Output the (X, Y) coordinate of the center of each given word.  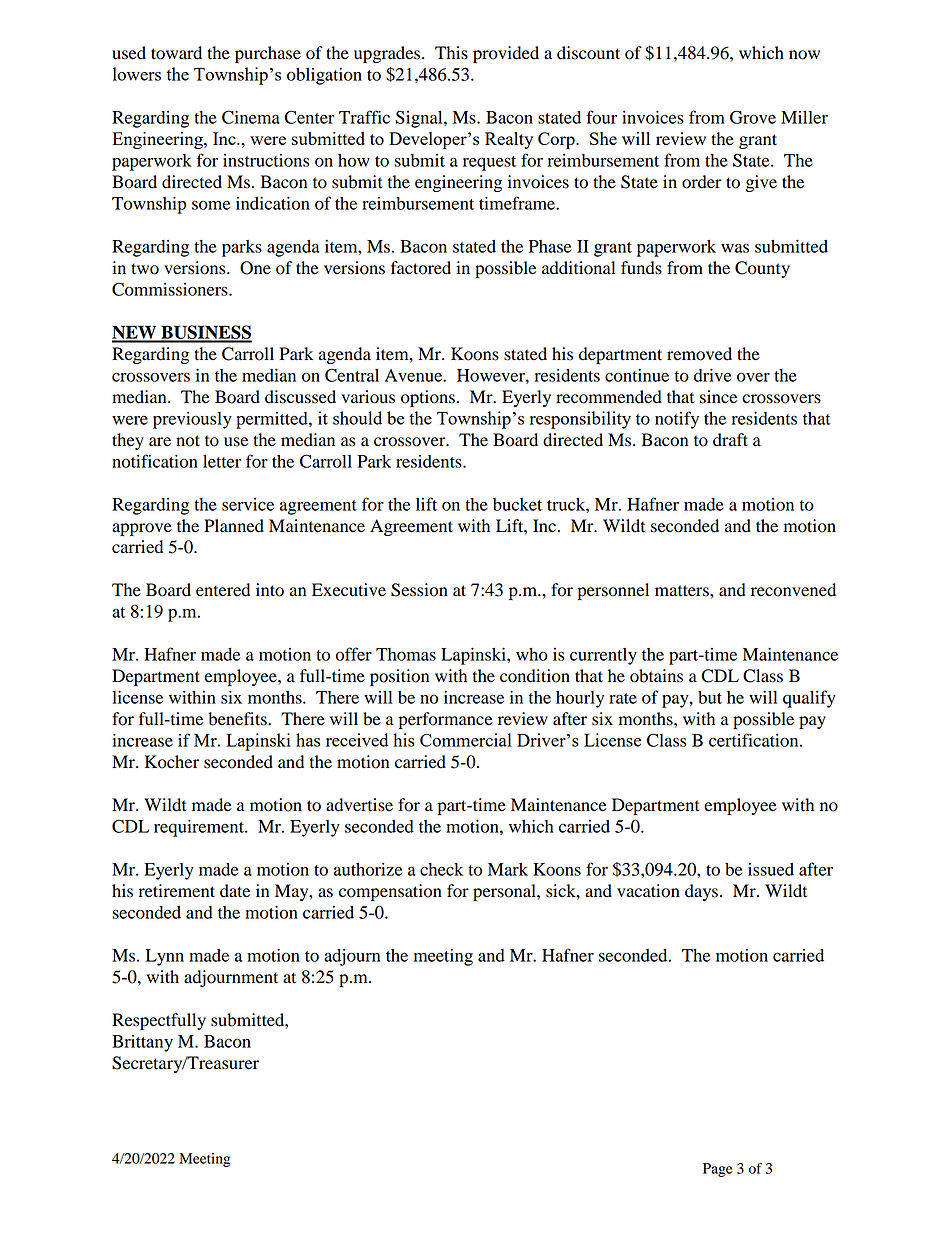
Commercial (466, 740)
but (710, 697)
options (428, 398)
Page (718, 1170)
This (451, 53)
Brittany (142, 1043)
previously (192, 420)
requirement (200, 828)
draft (730, 440)
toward (176, 53)
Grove (753, 117)
